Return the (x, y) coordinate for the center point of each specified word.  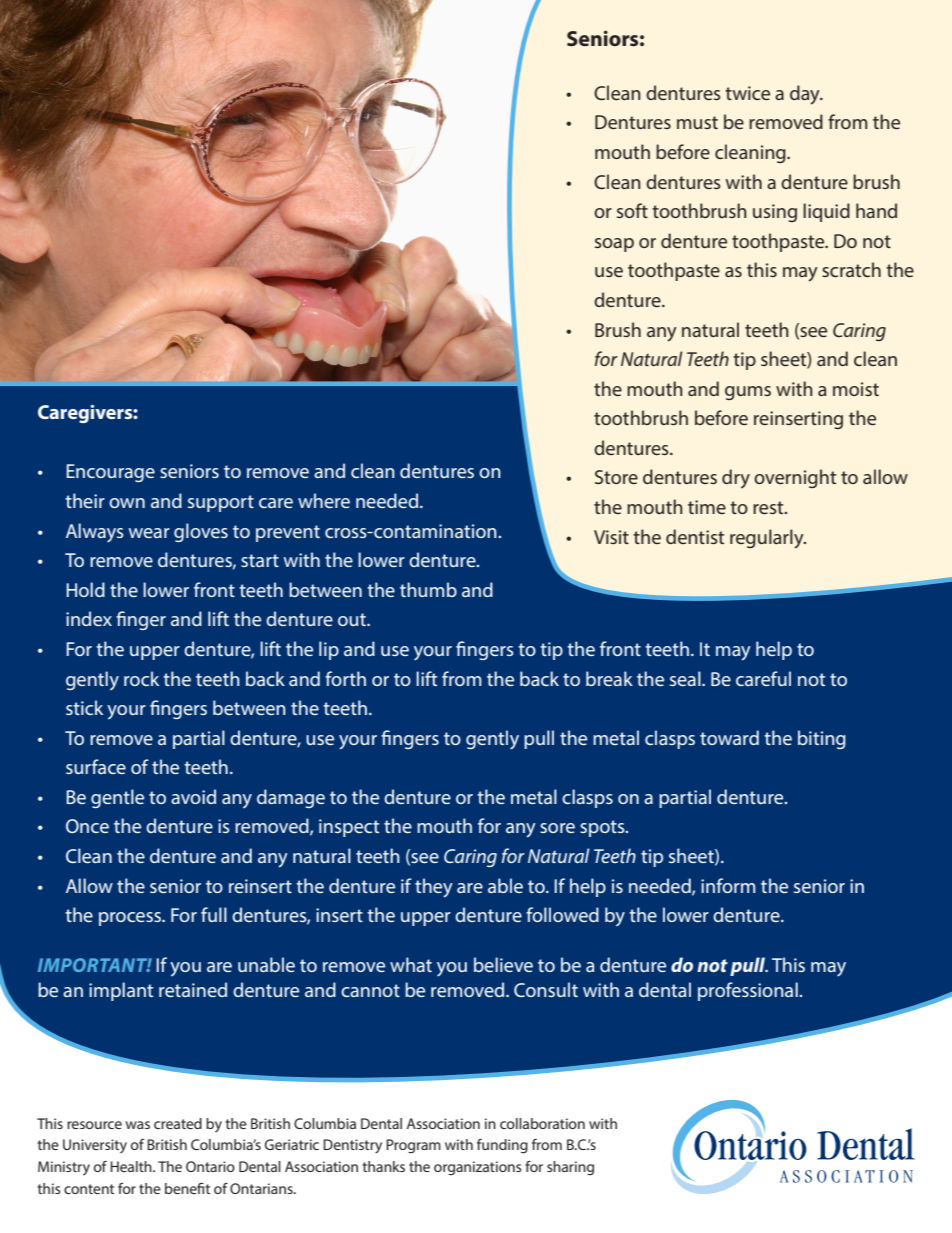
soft (632, 210)
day (806, 95)
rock (141, 678)
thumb (428, 589)
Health (132, 1166)
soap (614, 245)
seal (686, 678)
